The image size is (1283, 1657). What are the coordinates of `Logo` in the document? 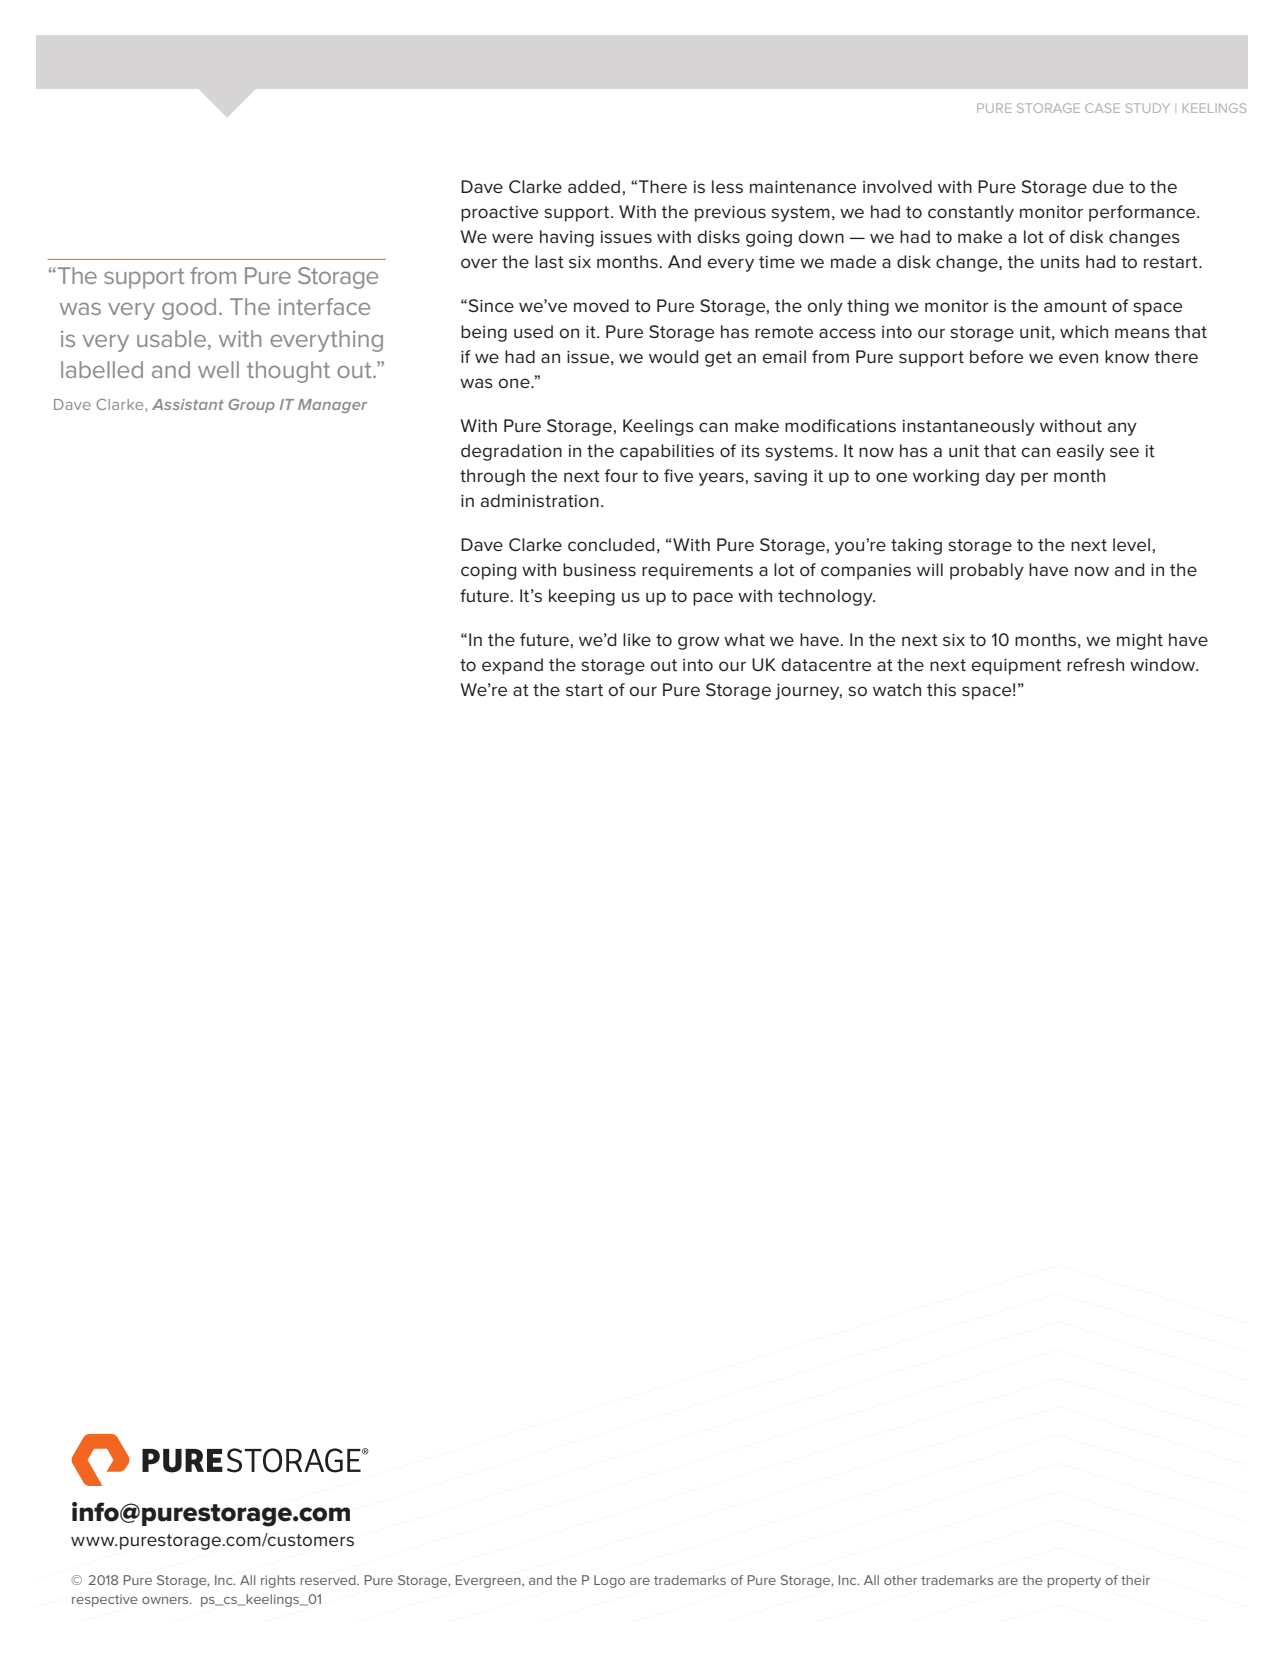 It's located at (609, 1581).
